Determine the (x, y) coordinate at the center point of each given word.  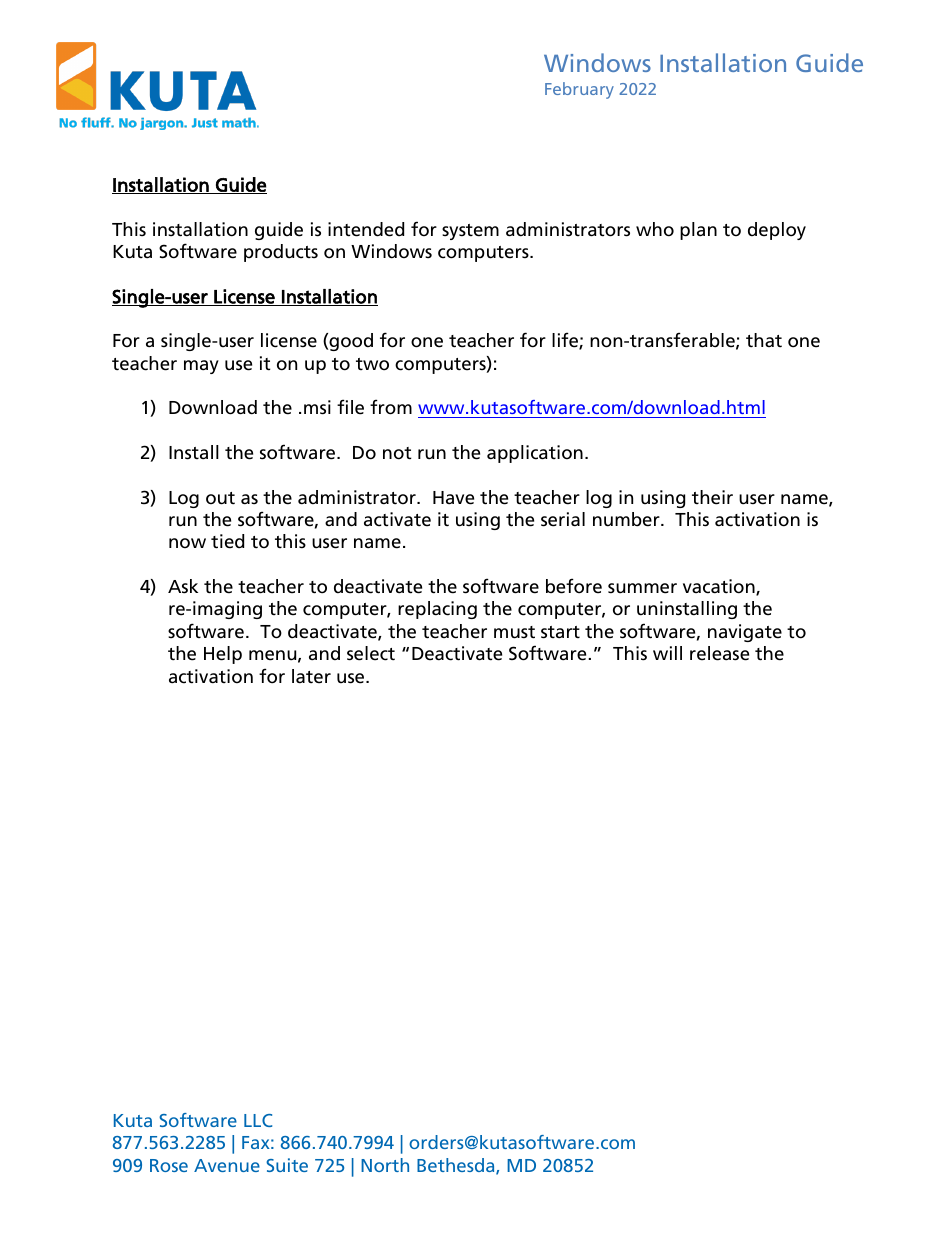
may (201, 367)
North (385, 1165)
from (391, 407)
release (719, 653)
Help (223, 655)
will (667, 653)
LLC (258, 1120)
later (311, 676)
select (371, 653)
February (579, 90)
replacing (437, 610)
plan (698, 231)
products (281, 253)
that (764, 340)
